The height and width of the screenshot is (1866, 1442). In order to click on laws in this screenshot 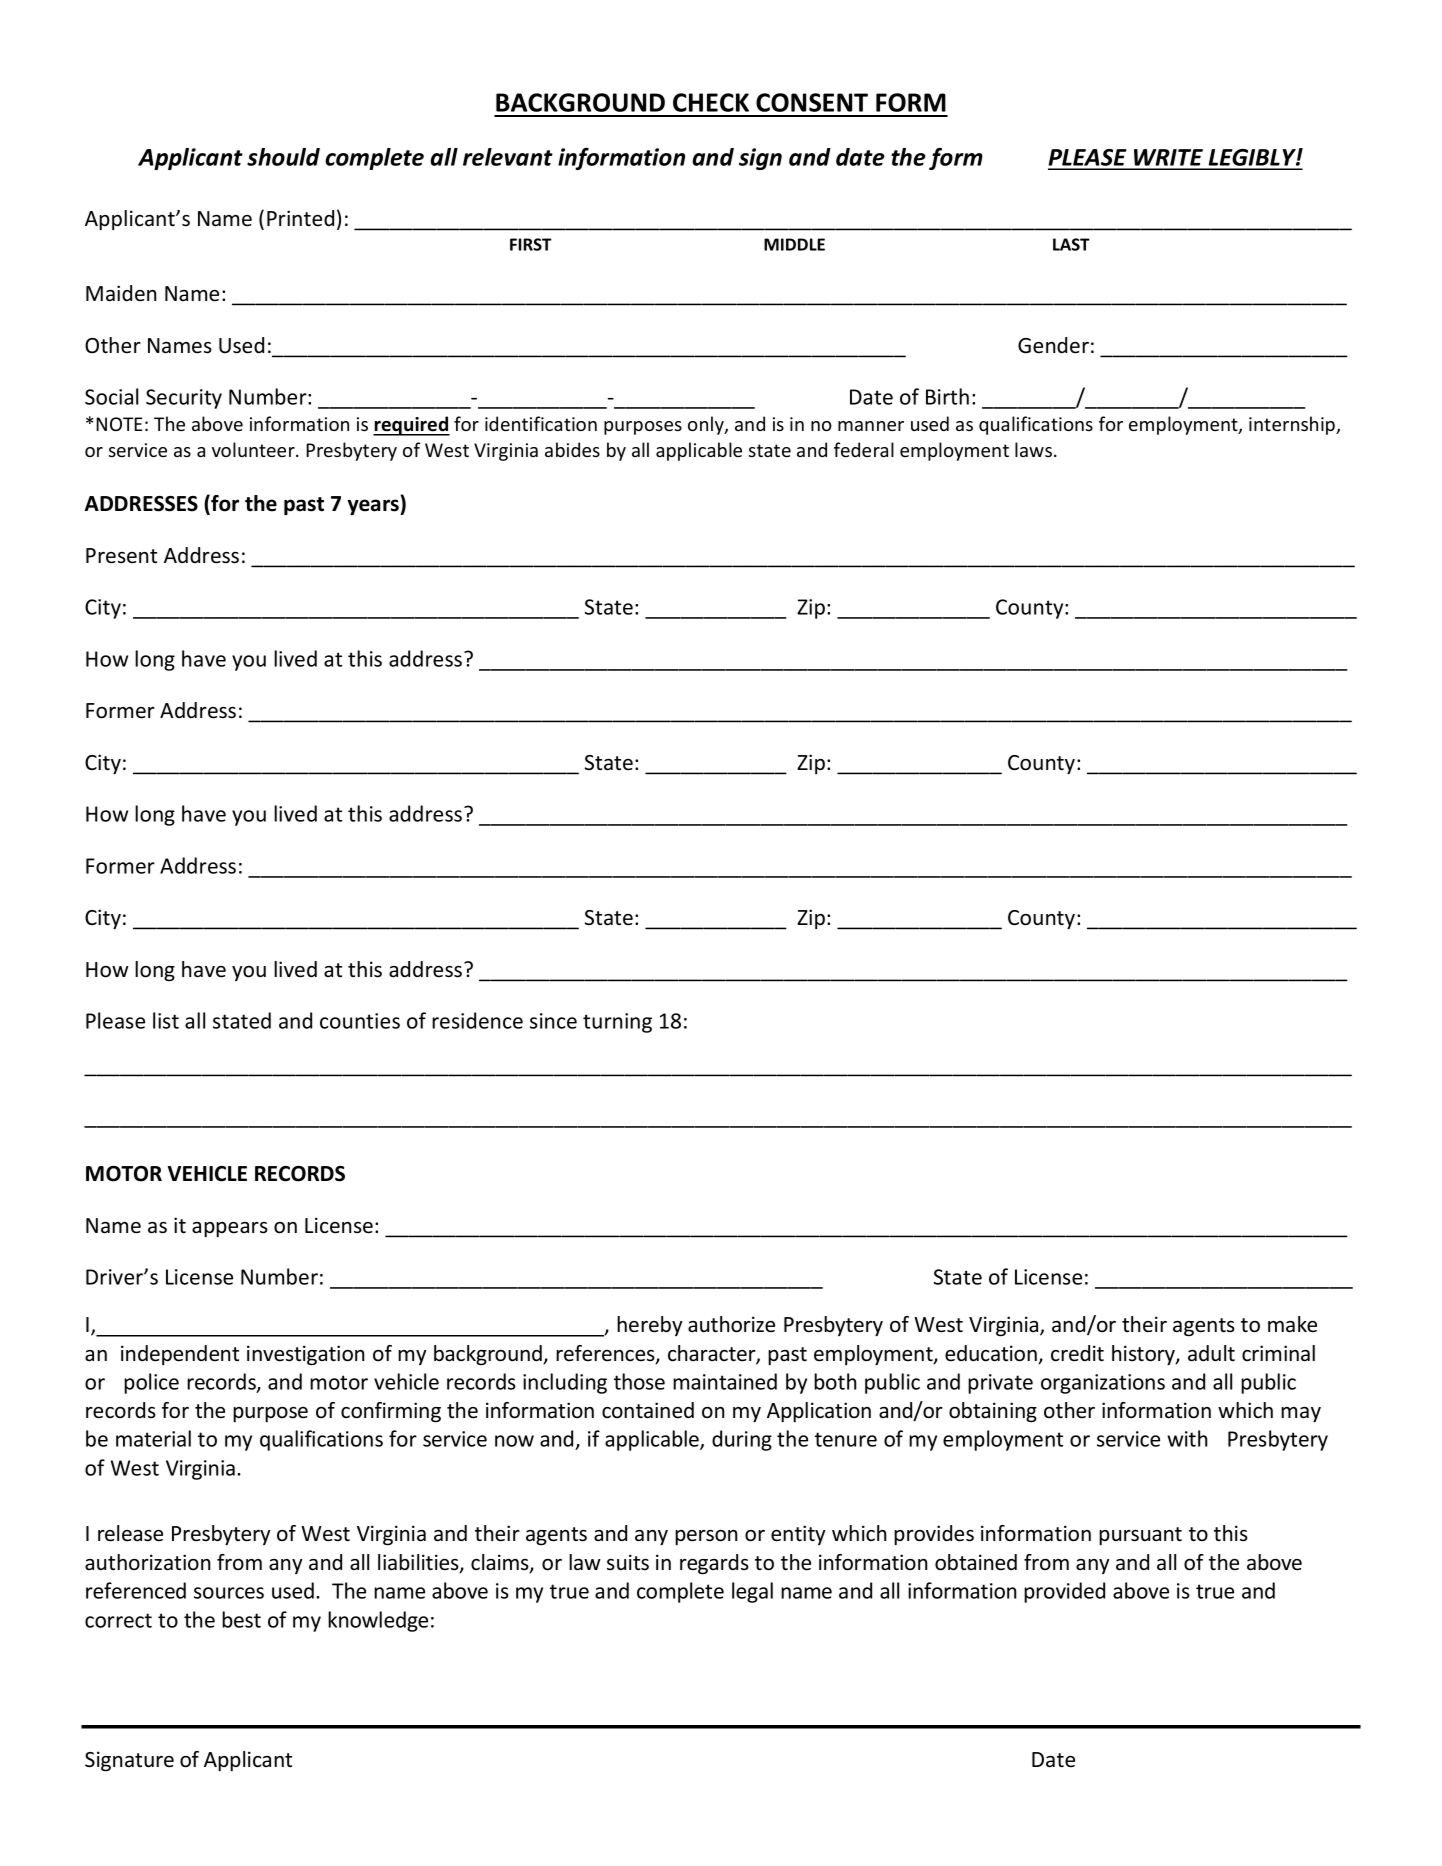, I will do `click(1035, 449)`.
